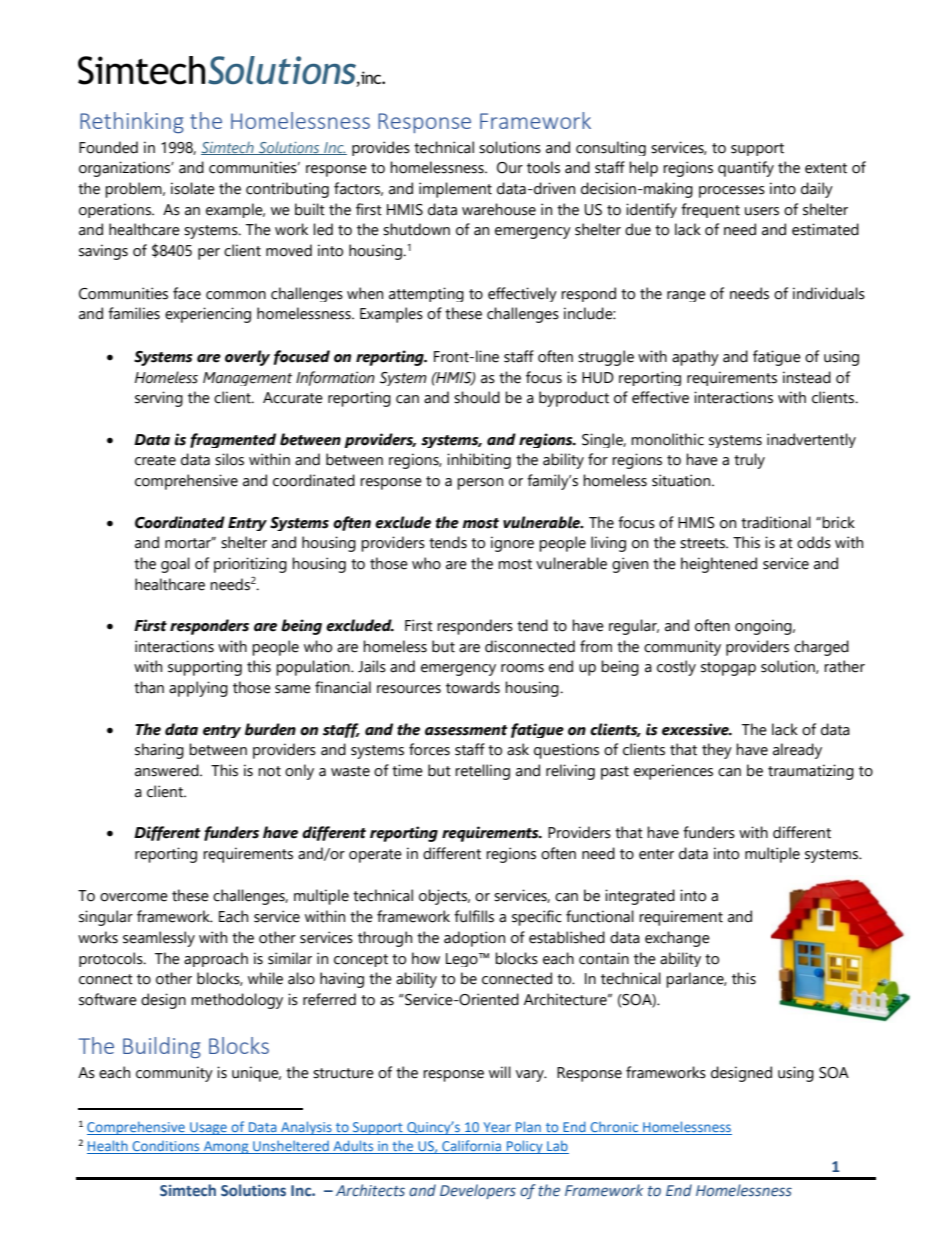  Describe the element at coordinates (473, 687) in the page. I see `towards` at that location.
